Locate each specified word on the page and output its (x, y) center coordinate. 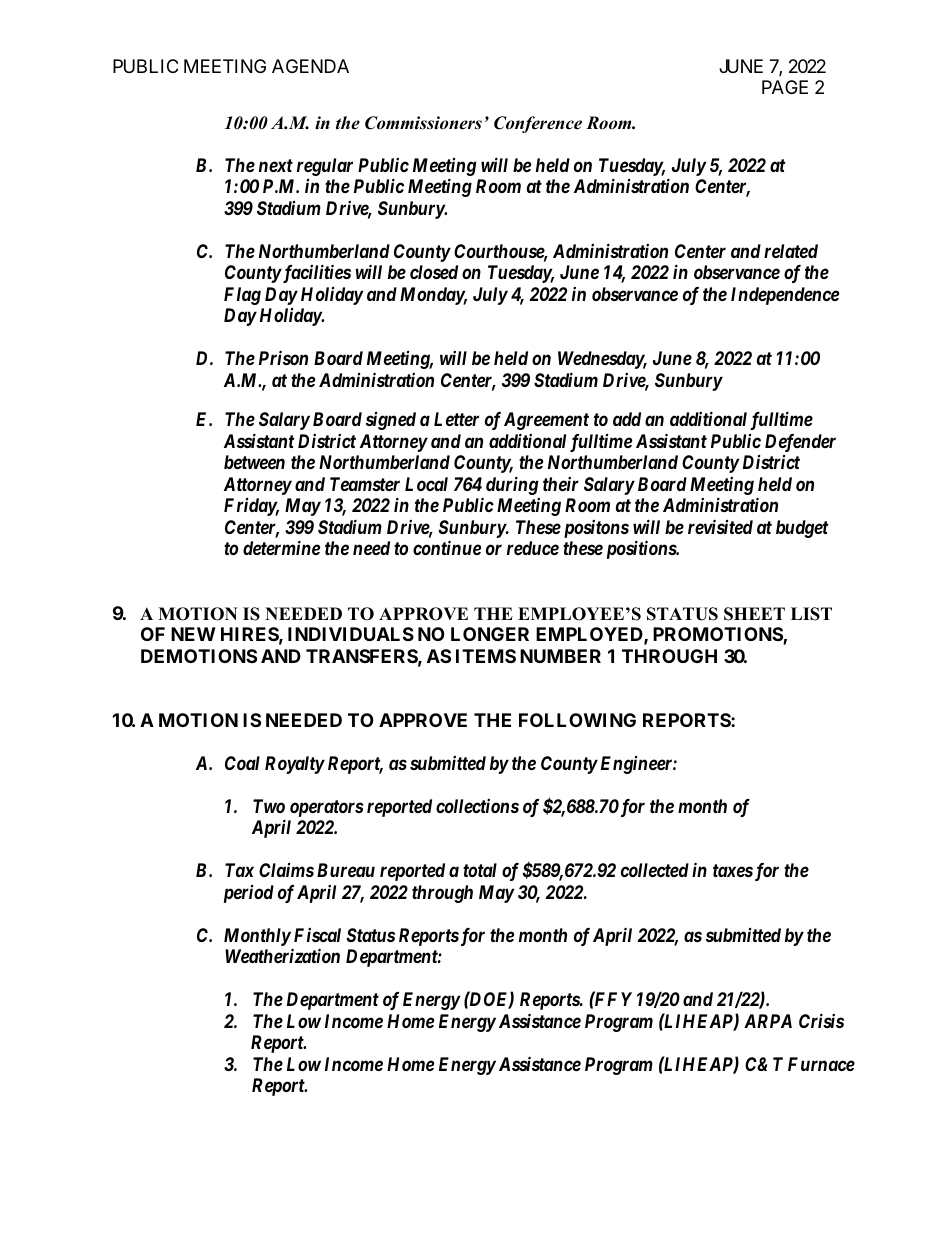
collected (655, 870)
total (480, 870)
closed (434, 272)
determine (281, 547)
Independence (785, 296)
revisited (720, 526)
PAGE (785, 87)
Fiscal (317, 935)
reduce (533, 548)
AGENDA (310, 66)
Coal (242, 763)
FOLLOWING (577, 720)
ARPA (768, 1021)
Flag (242, 296)
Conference (538, 124)
